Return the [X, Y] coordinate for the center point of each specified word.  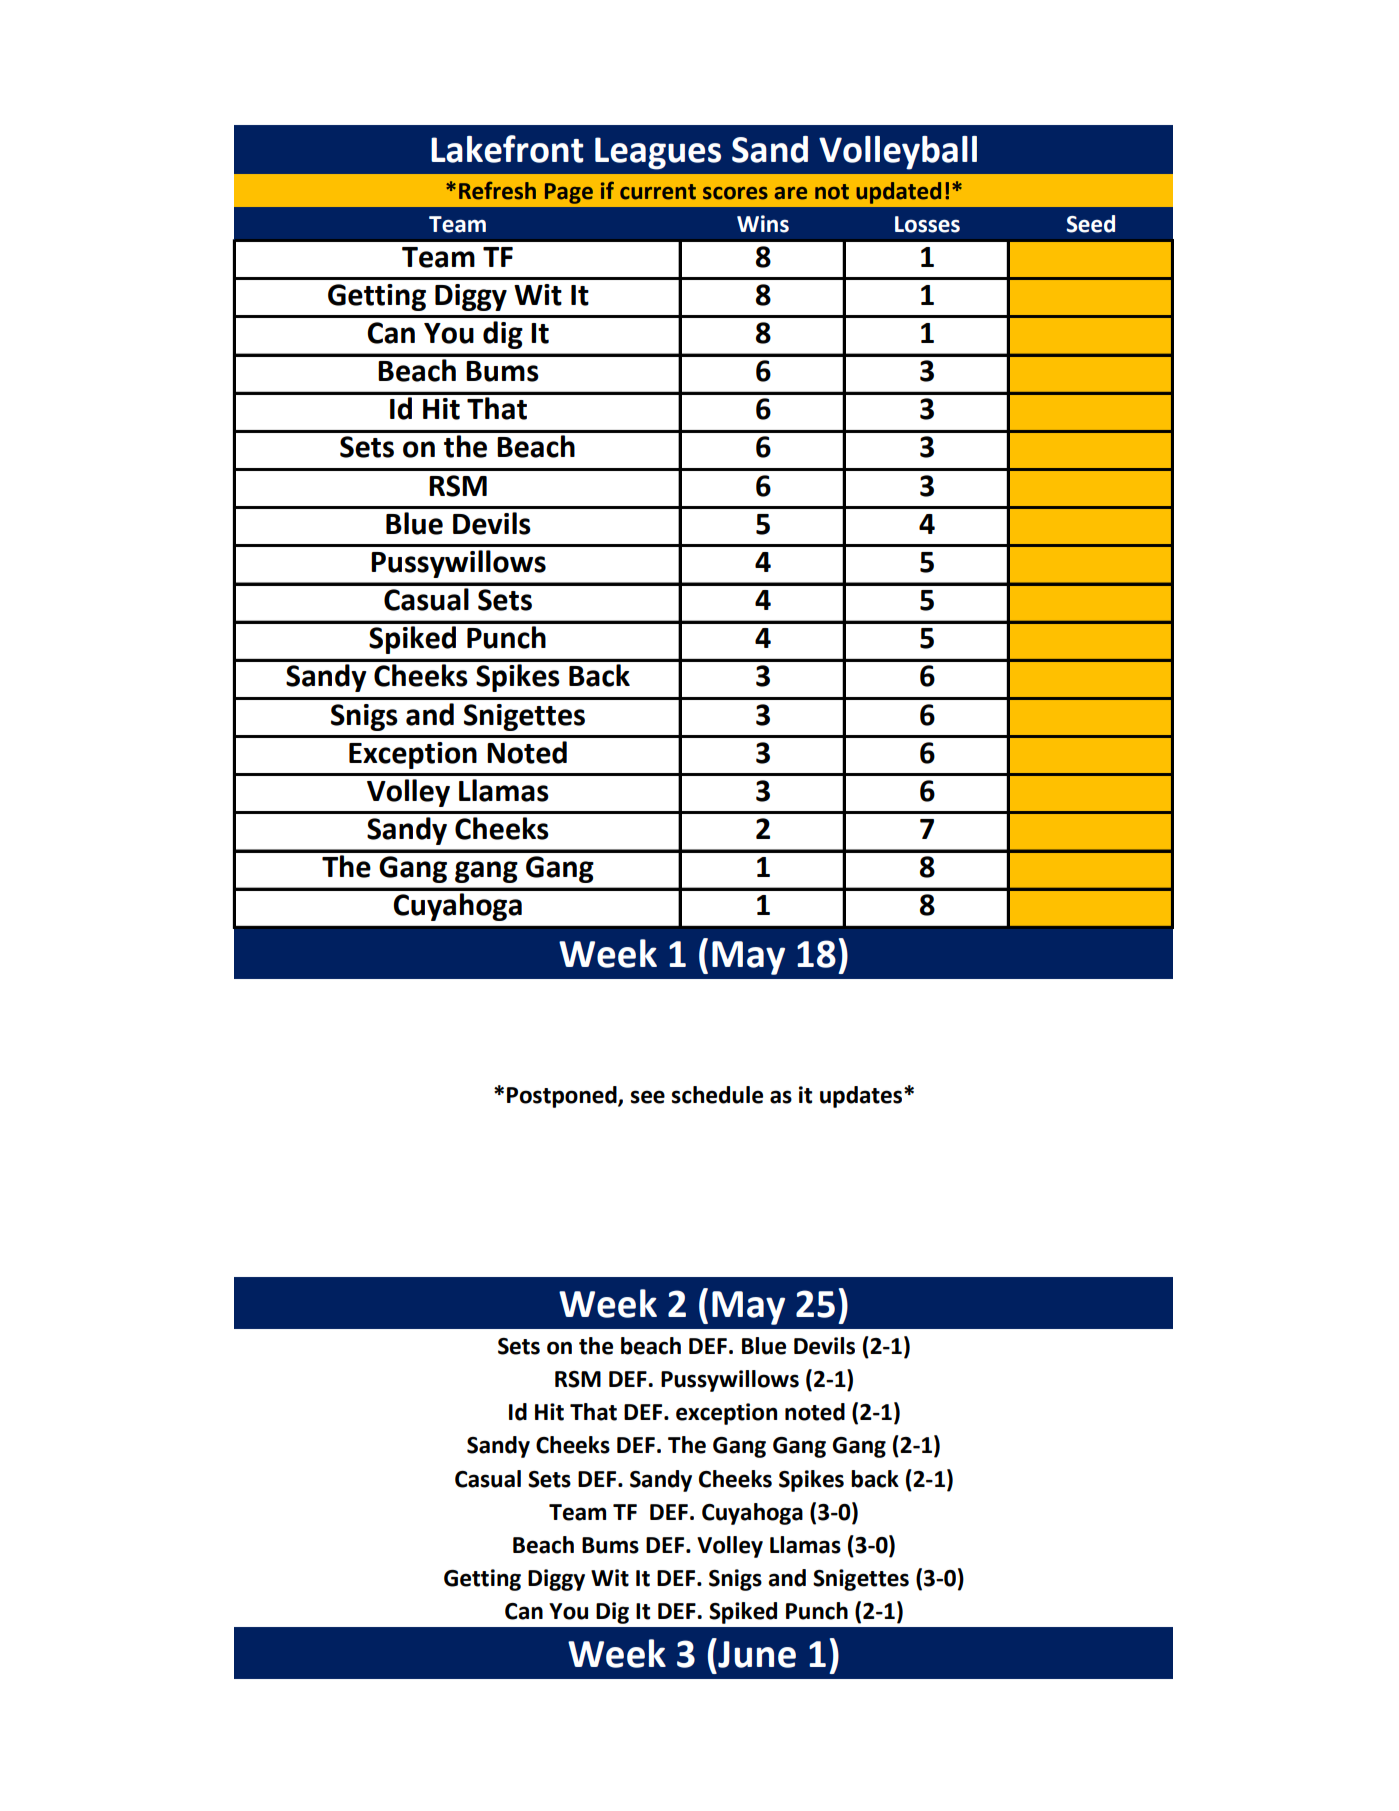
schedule [717, 1095]
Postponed [563, 1097]
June [756, 1653]
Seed [1090, 224]
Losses [927, 224]
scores [735, 193]
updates [862, 1097]
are [791, 193]
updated [898, 193]
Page [569, 193]
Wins [763, 224]
